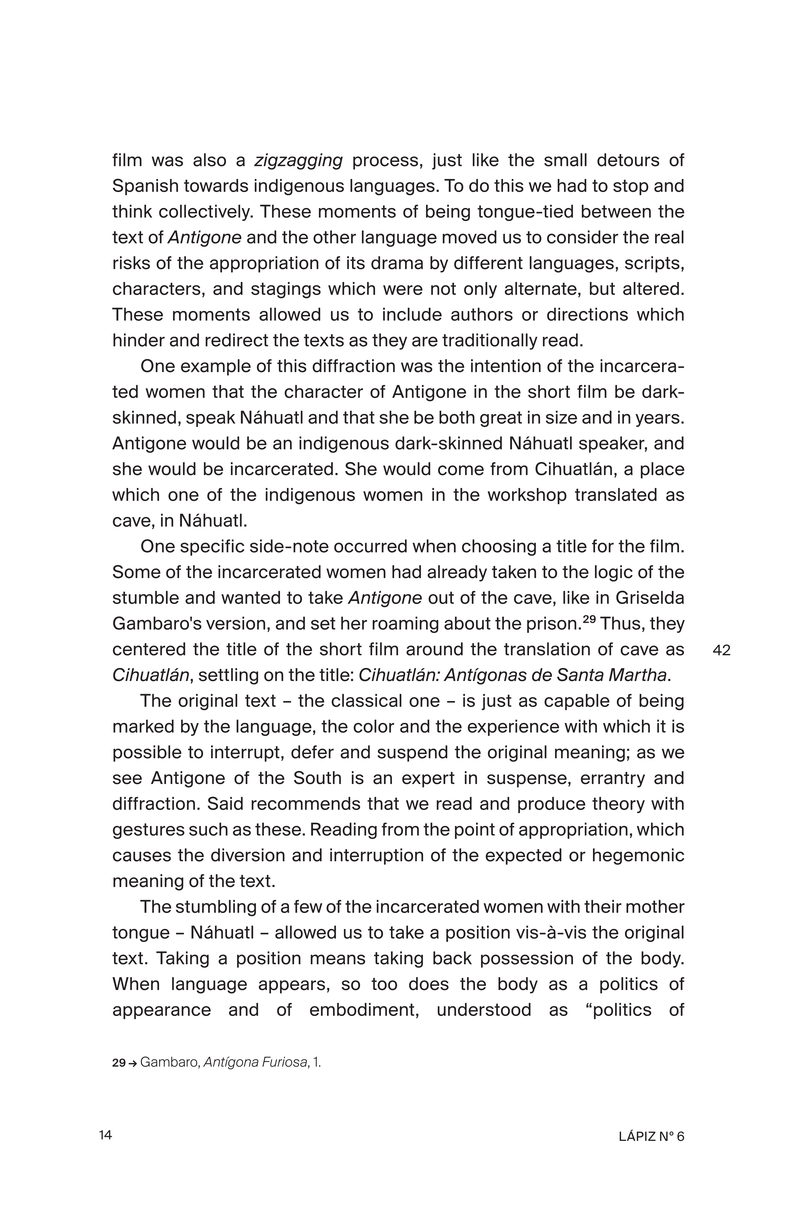 This page has width=797, height=1207. What do you see at coordinates (162, 1012) in the page?
I see `appearance` at bounding box center [162, 1012].
